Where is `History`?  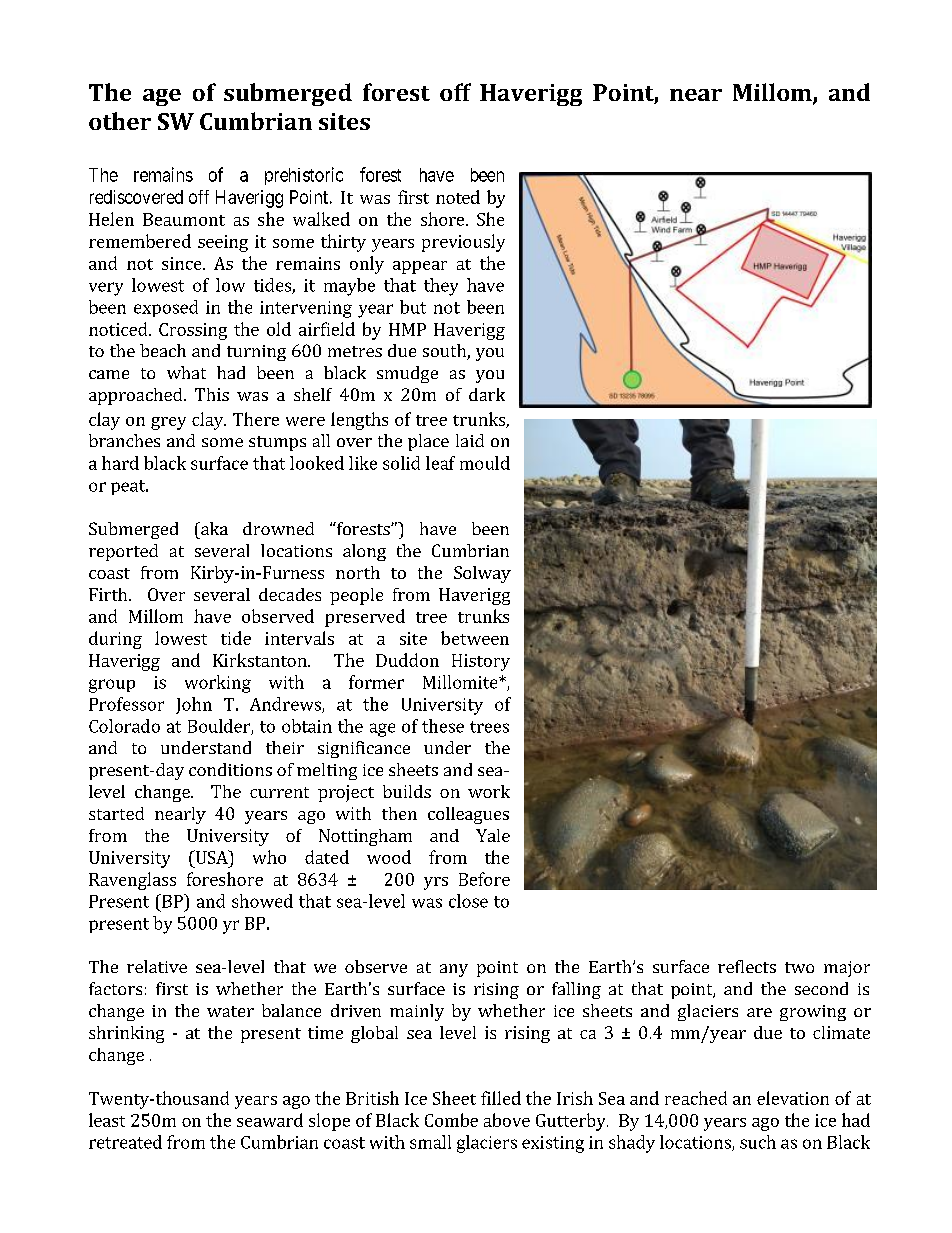 History is located at coordinates (481, 662).
